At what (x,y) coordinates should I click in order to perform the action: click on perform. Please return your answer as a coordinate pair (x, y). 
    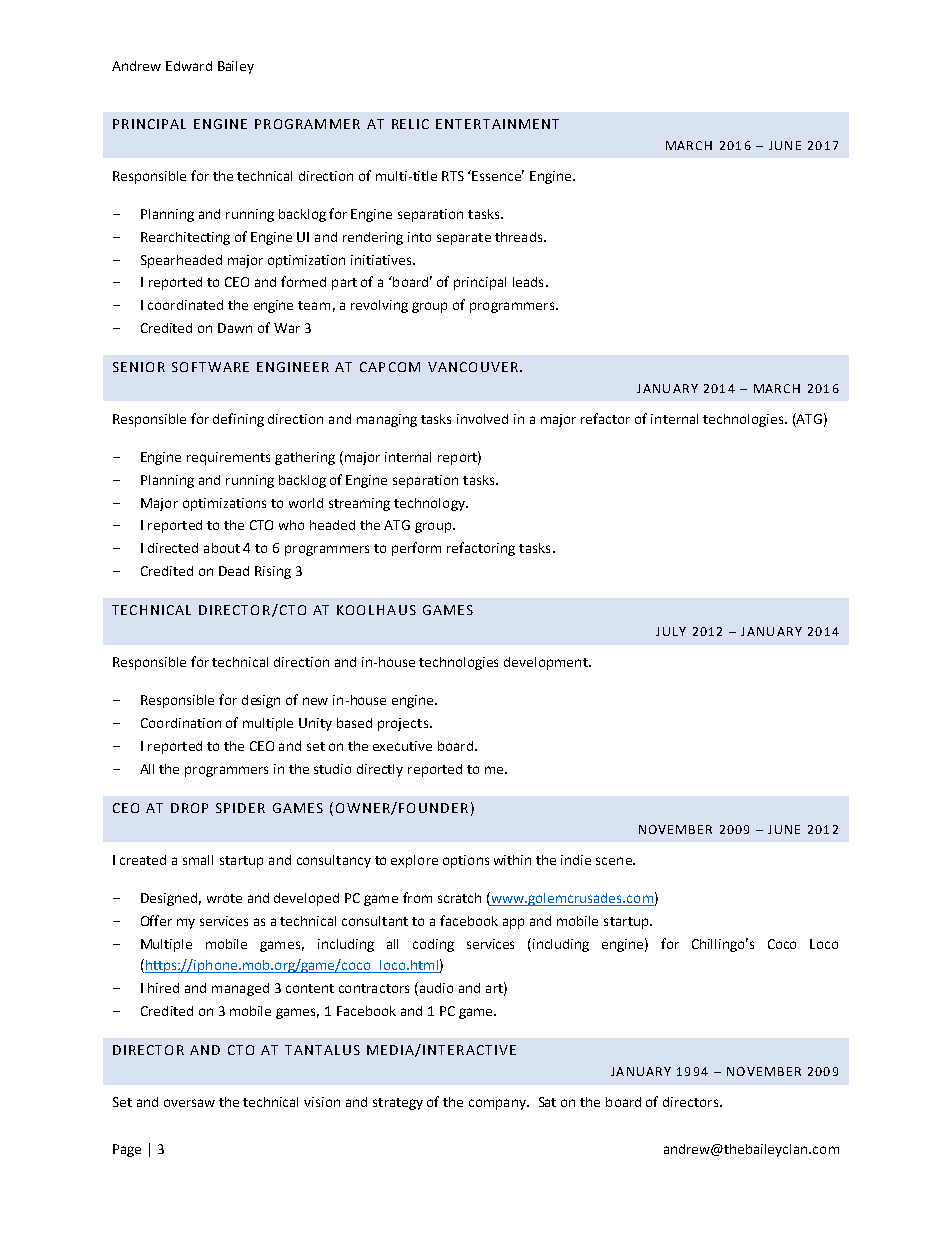
    Looking at the image, I should click on (416, 549).
